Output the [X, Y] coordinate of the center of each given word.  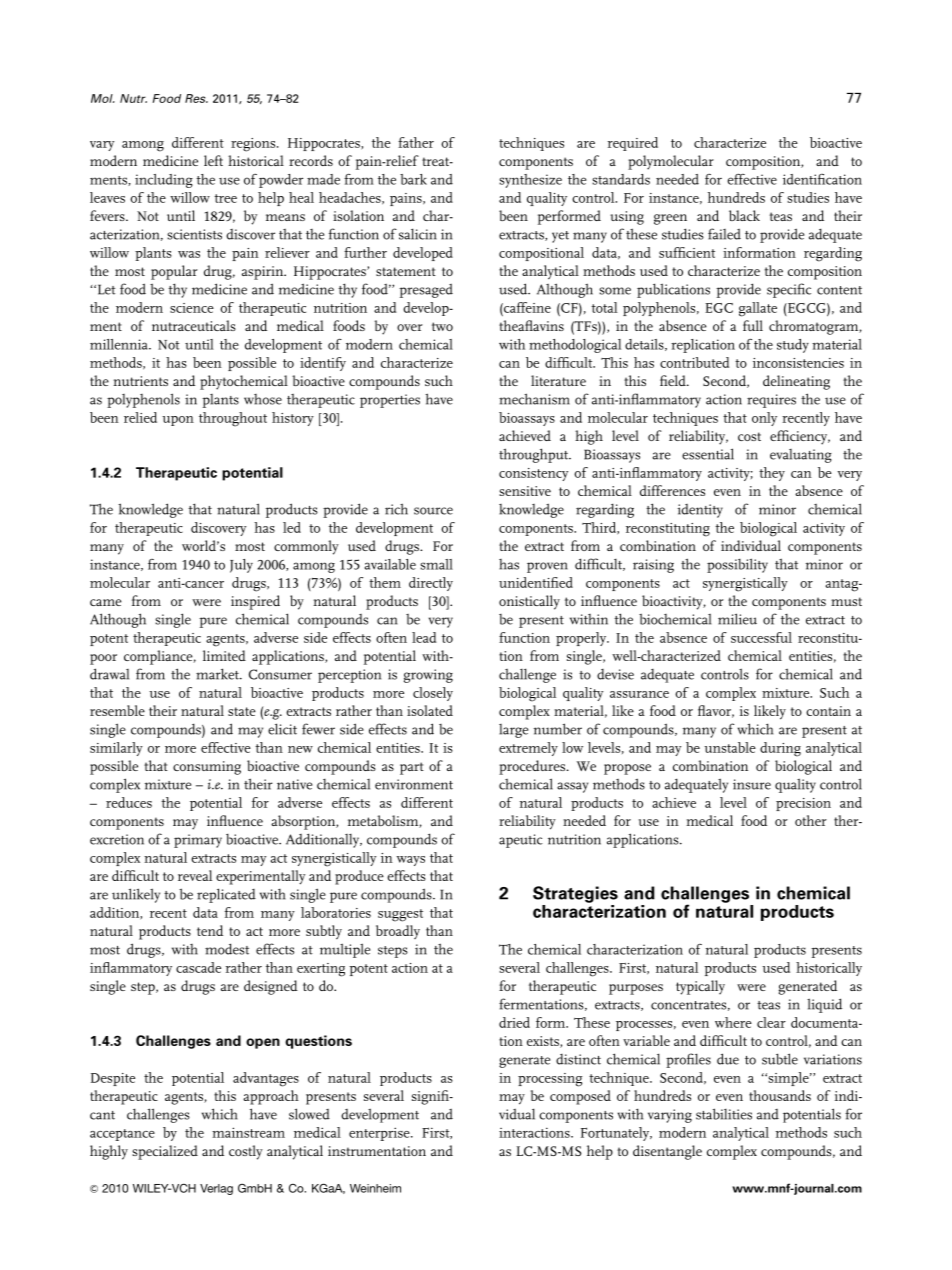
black [744, 215]
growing [428, 676]
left [213, 160]
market [218, 674]
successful [761, 637]
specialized [165, 1152]
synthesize [530, 181]
